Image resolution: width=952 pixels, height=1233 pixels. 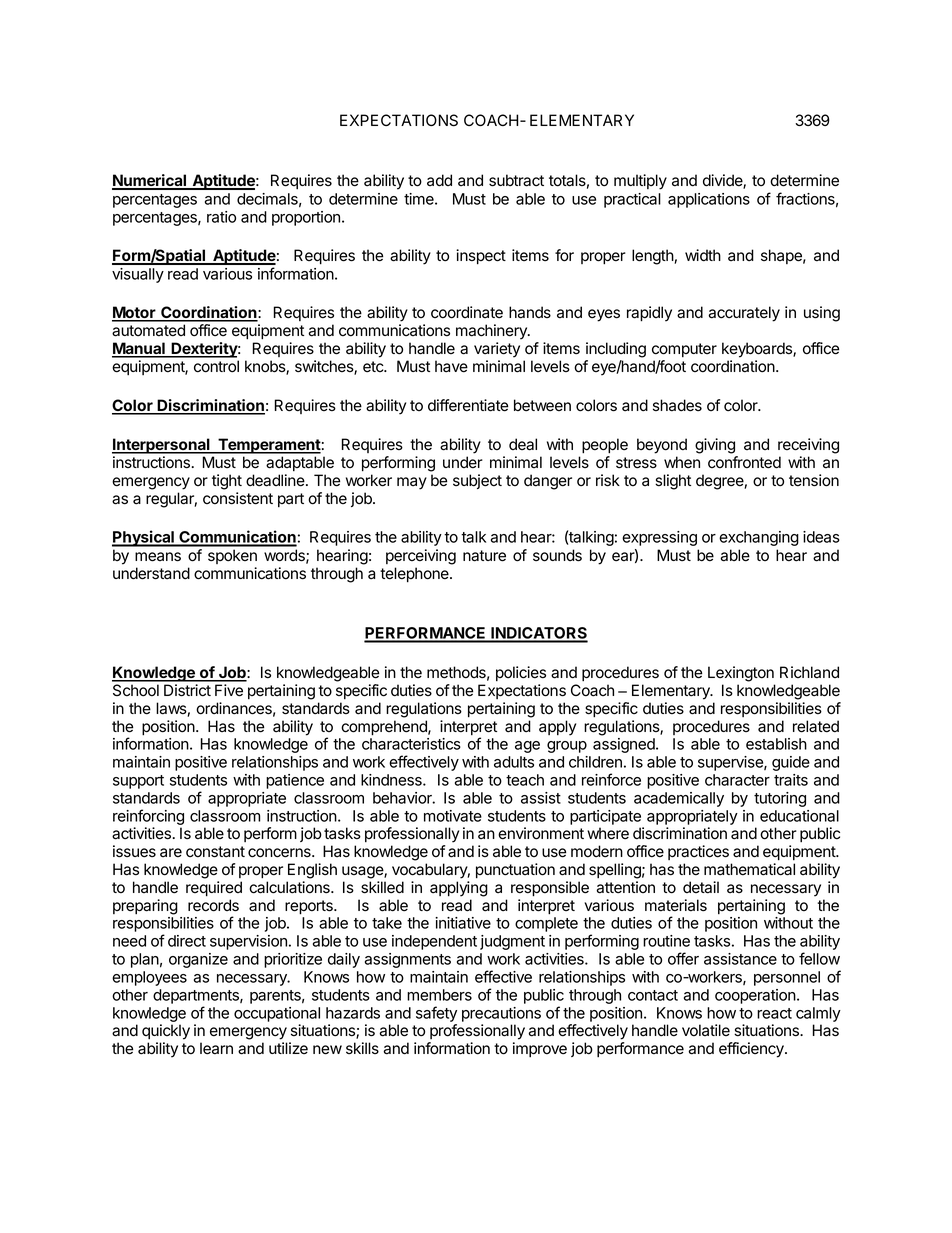 What do you see at coordinates (538, 634) in the screenshot?
I see `INDICATORS` at bounding box center [538, 634].
